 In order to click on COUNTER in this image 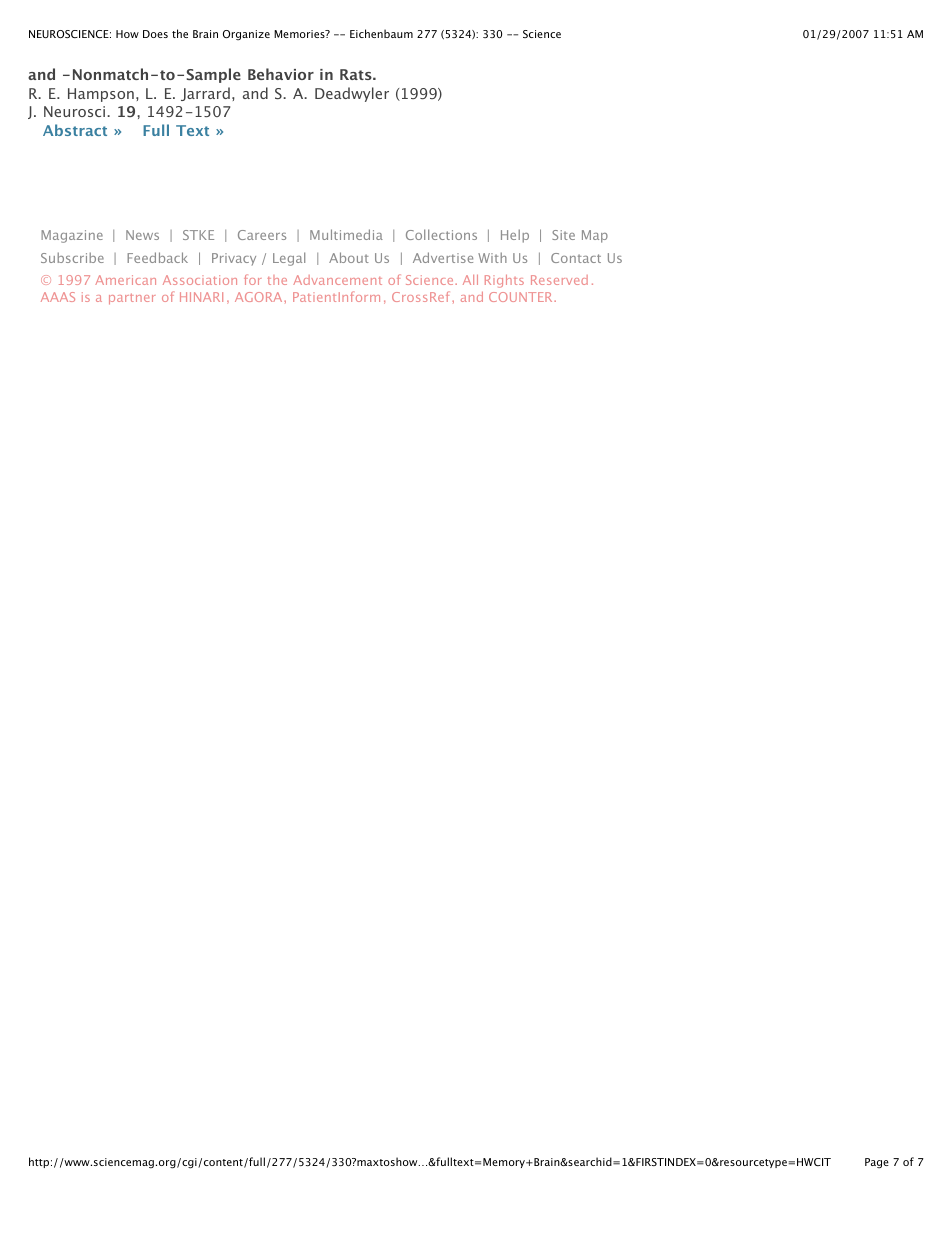, I will do `click(522, 297)`.
